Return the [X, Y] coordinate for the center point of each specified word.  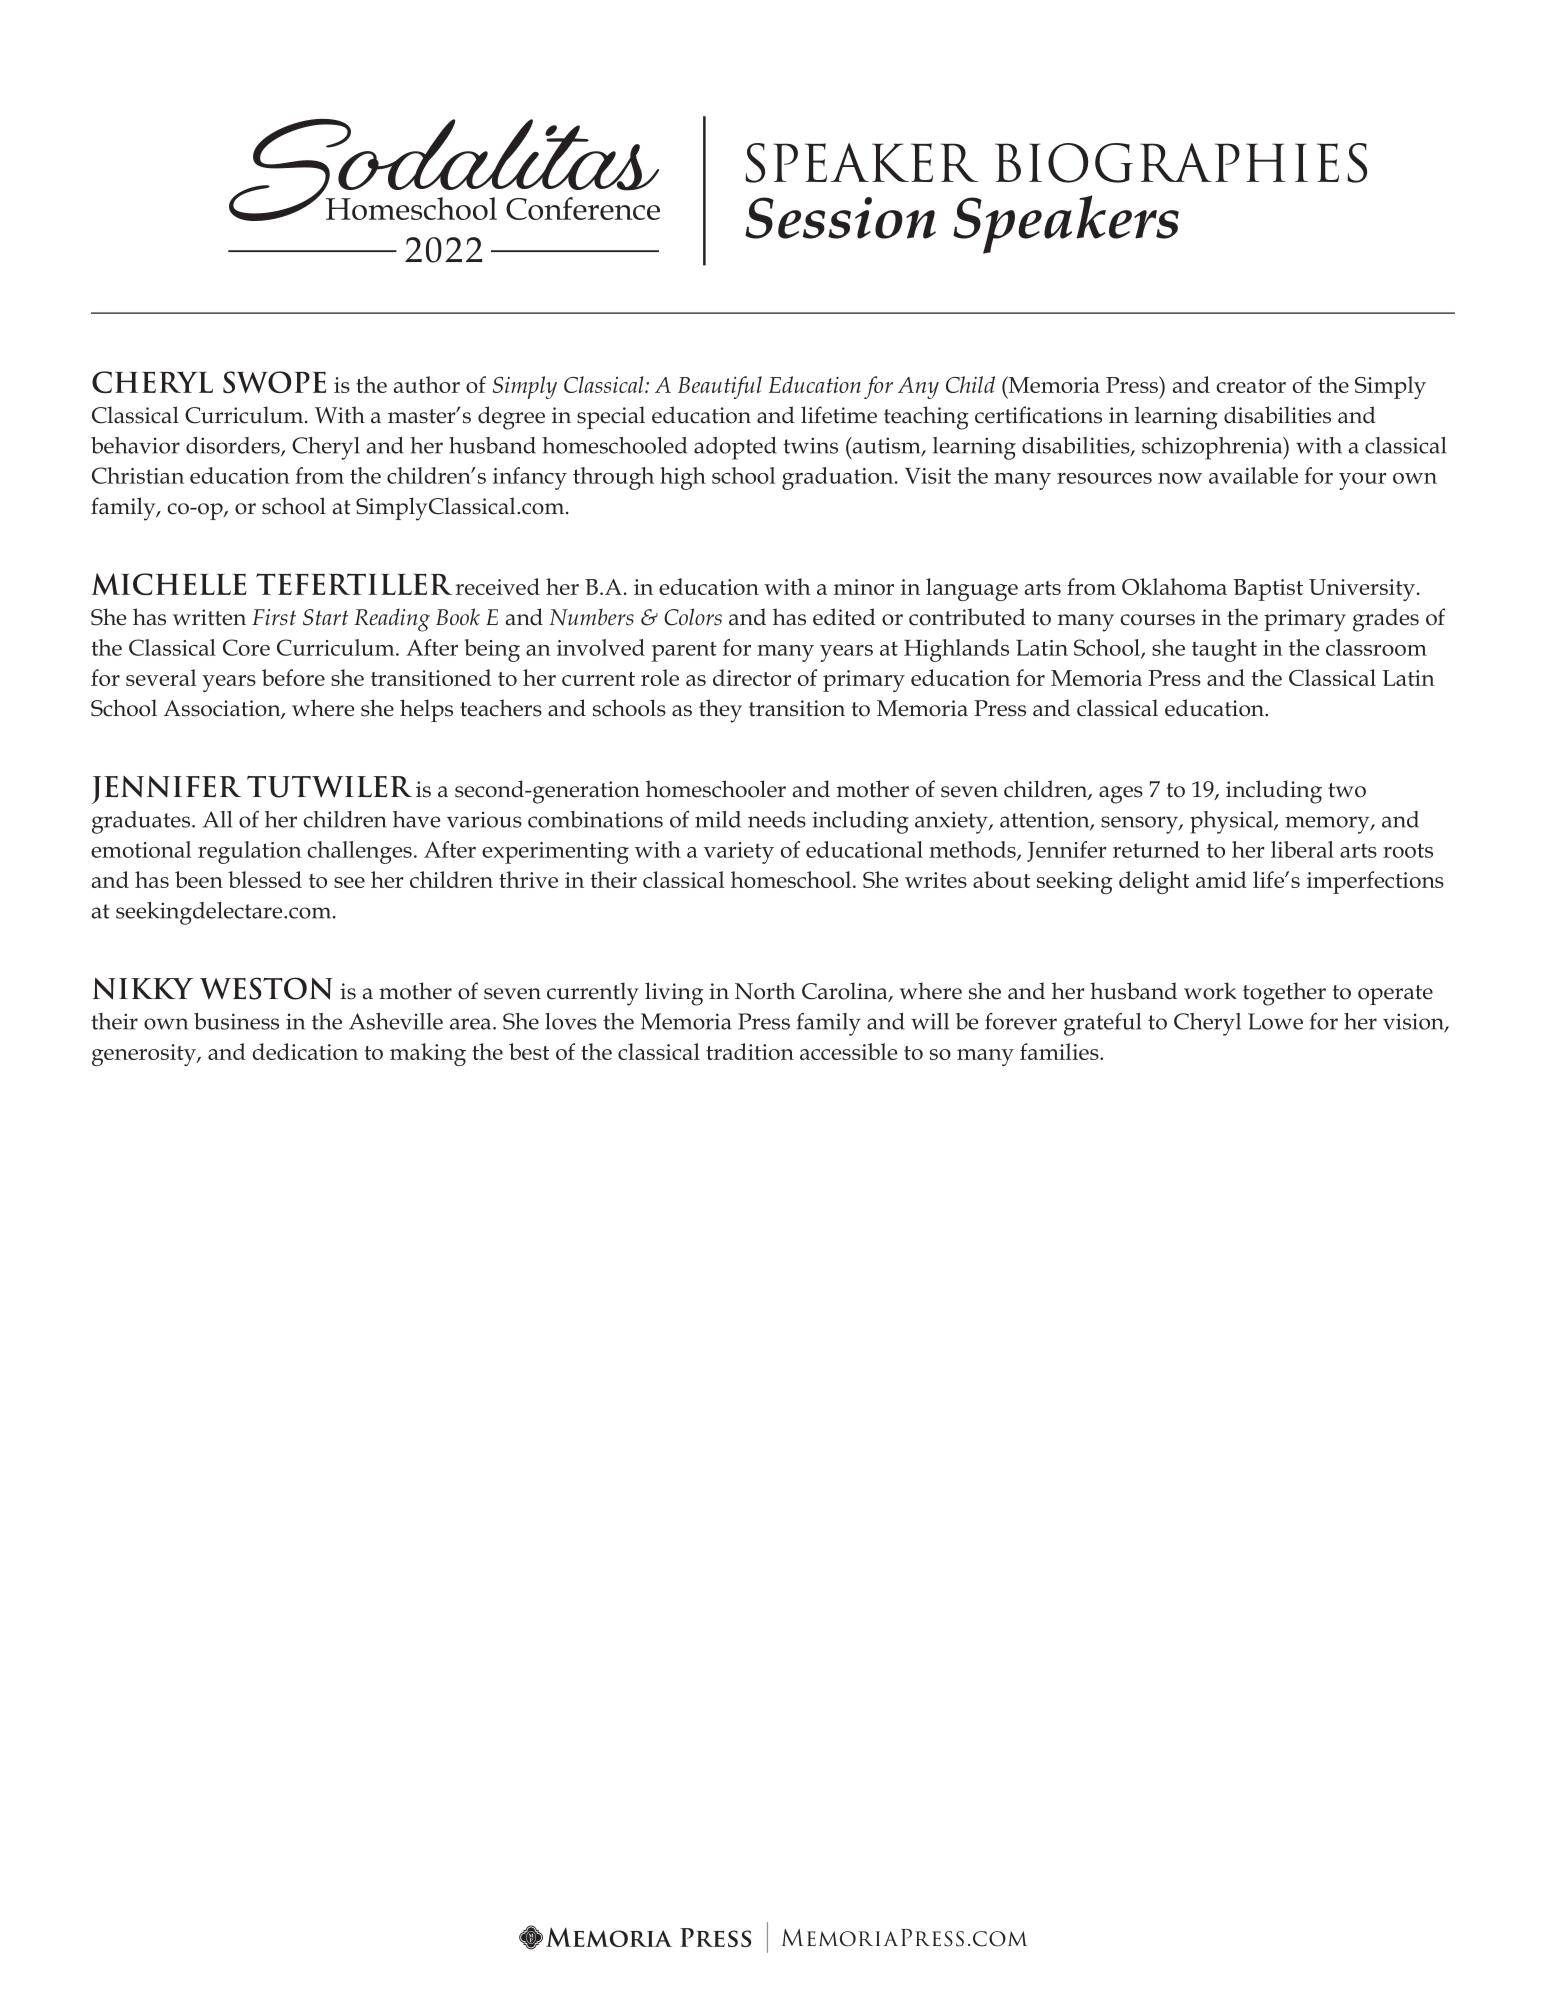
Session [840, 218]
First [274, 617]
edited [844, 617]
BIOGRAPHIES [1181, 163]
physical [1232, 822]
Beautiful [720, 387]
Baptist [1268, 590]
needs [777, 819]
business [236, 1021]
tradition [750, 1051]
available [1253, 475]
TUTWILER [329, 787]
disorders [234, 446]
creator [1251, 386]
